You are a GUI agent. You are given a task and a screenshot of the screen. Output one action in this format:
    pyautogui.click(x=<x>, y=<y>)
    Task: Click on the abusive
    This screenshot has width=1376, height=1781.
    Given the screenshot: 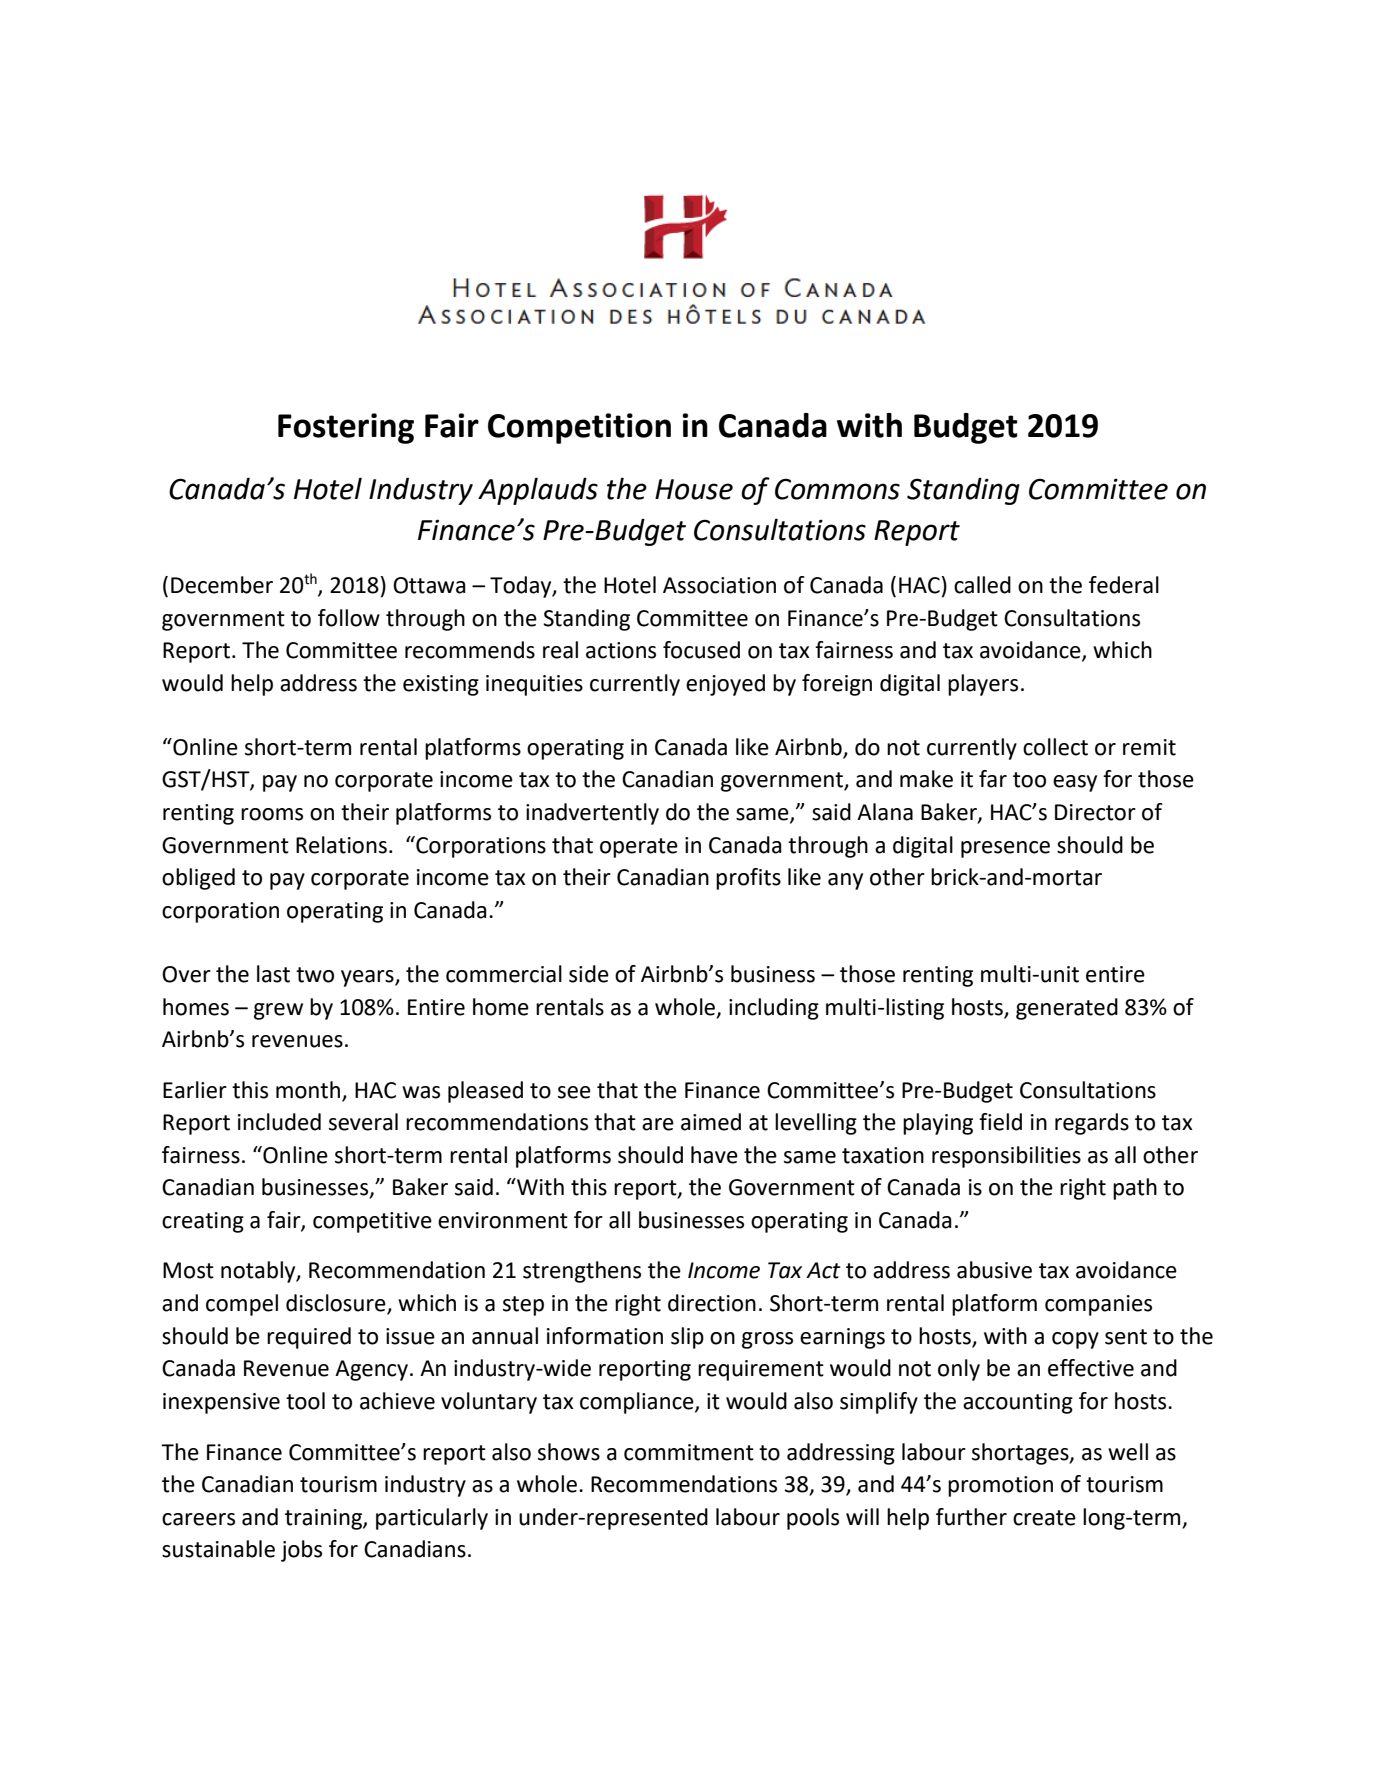 What is the action you would take?
    pyautogui.click(x=994, y=1270)
